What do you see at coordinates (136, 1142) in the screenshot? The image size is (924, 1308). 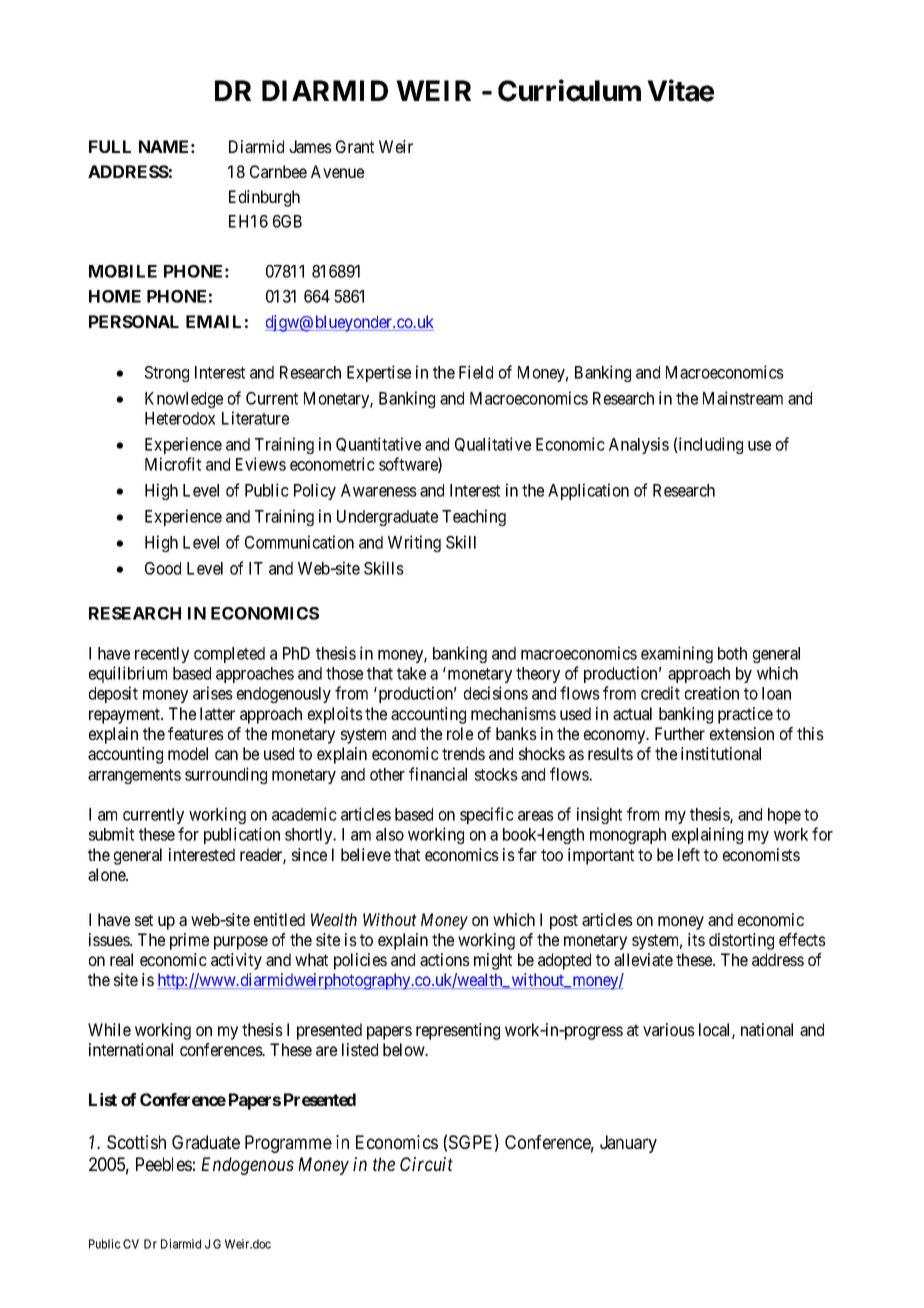 I see `Scottish` at bounding box center [136, 1142].
